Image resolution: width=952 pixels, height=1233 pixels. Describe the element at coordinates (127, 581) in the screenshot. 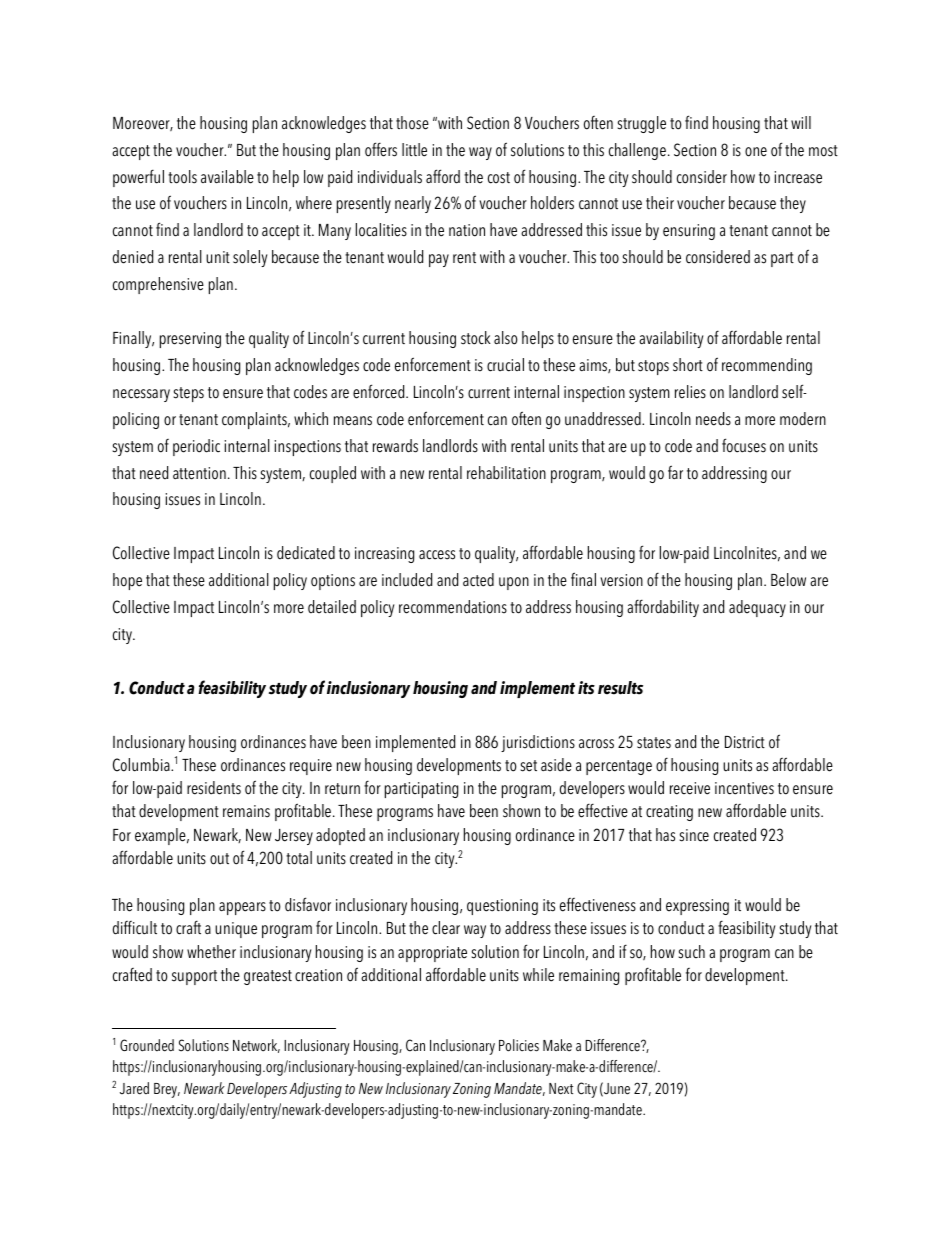

I see `hope` at that location.
